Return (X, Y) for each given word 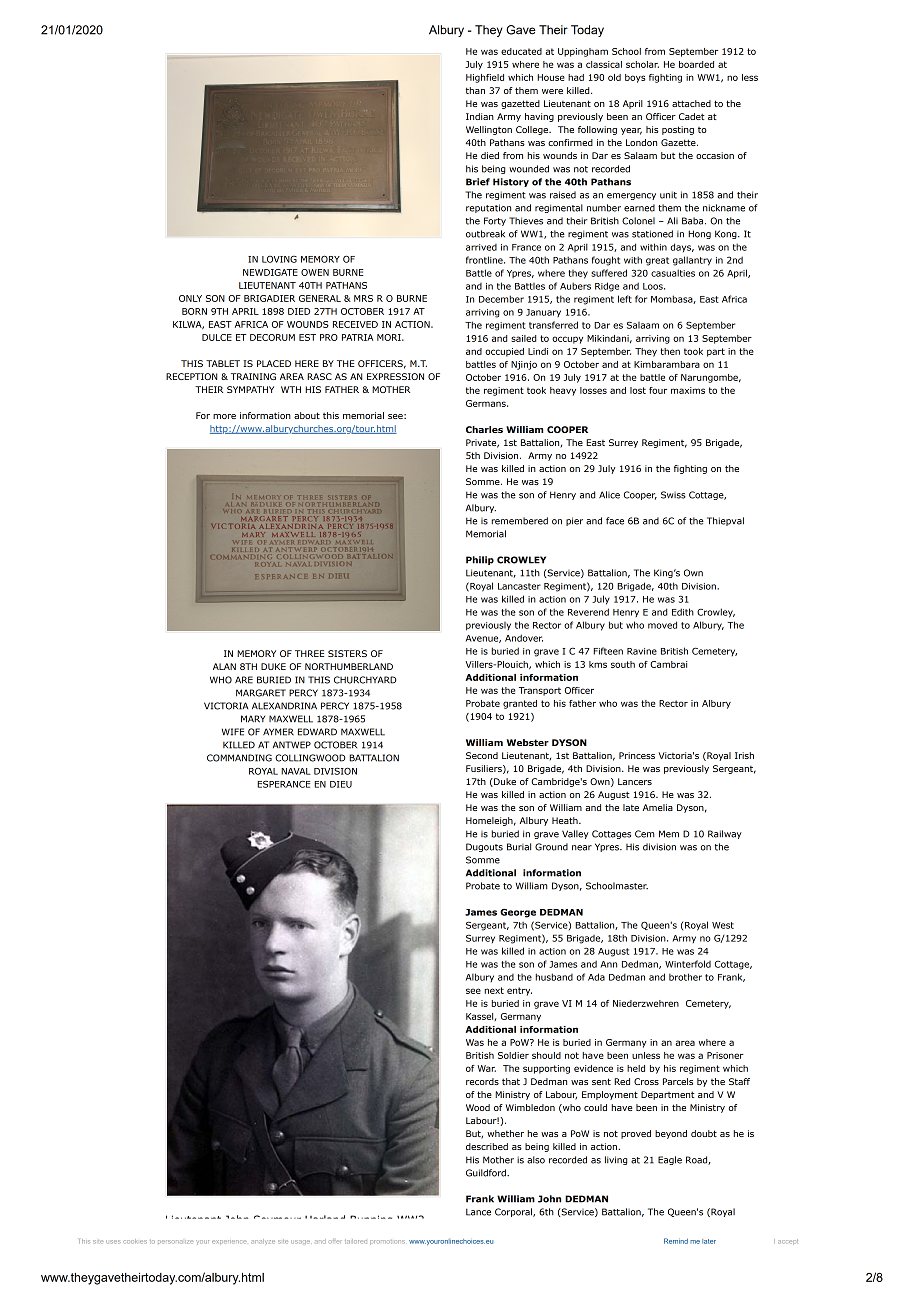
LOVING (279, 259)
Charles (484, 429)
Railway (725, 834)
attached (691, 103)
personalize (175, 1242)
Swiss (673, 495)
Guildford (487, 1173)
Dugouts (484, 847)
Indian (480, 116)
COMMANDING (239, 758)
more (224, 416)
